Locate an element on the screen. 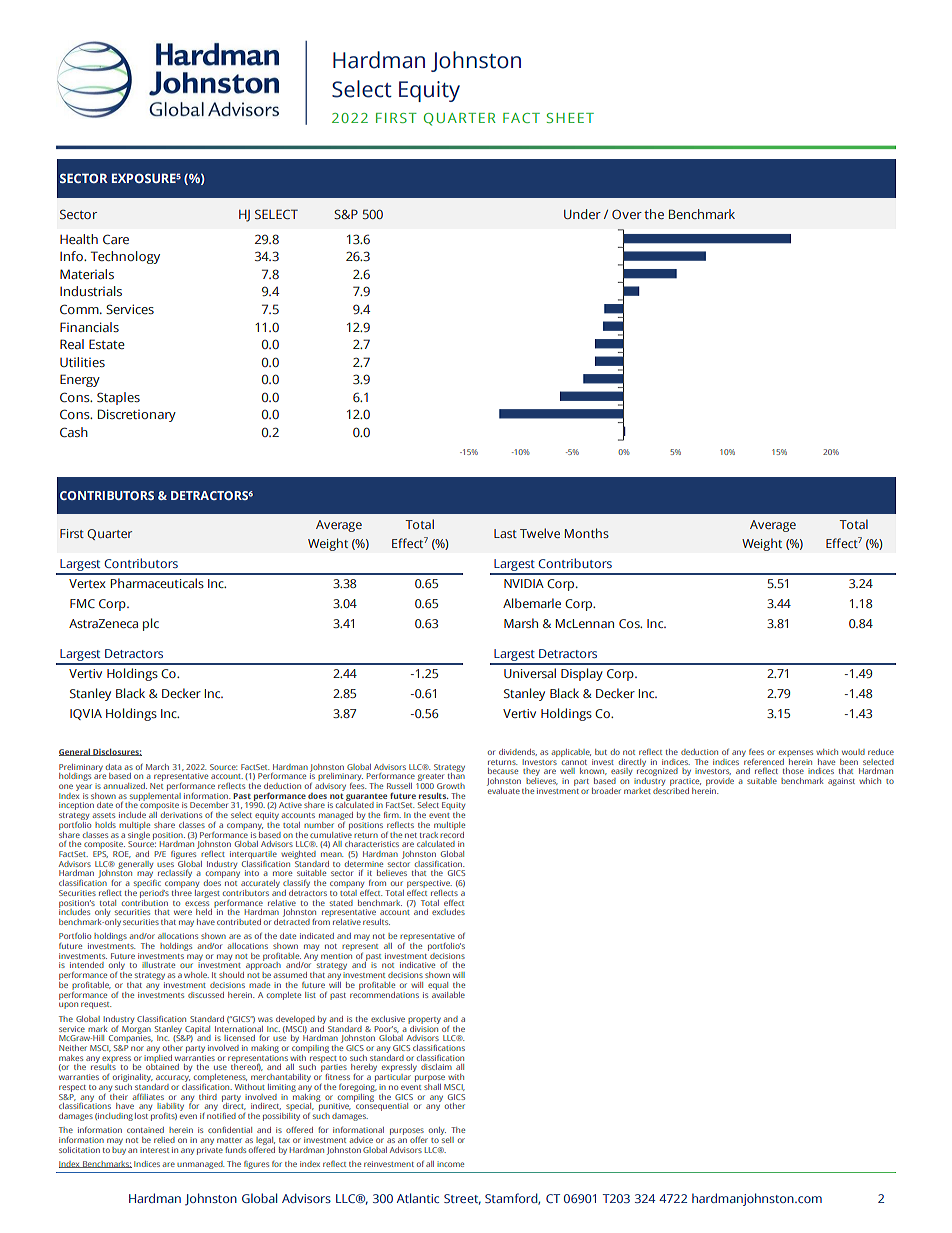  Technology is located at coordinates (125, 257).
